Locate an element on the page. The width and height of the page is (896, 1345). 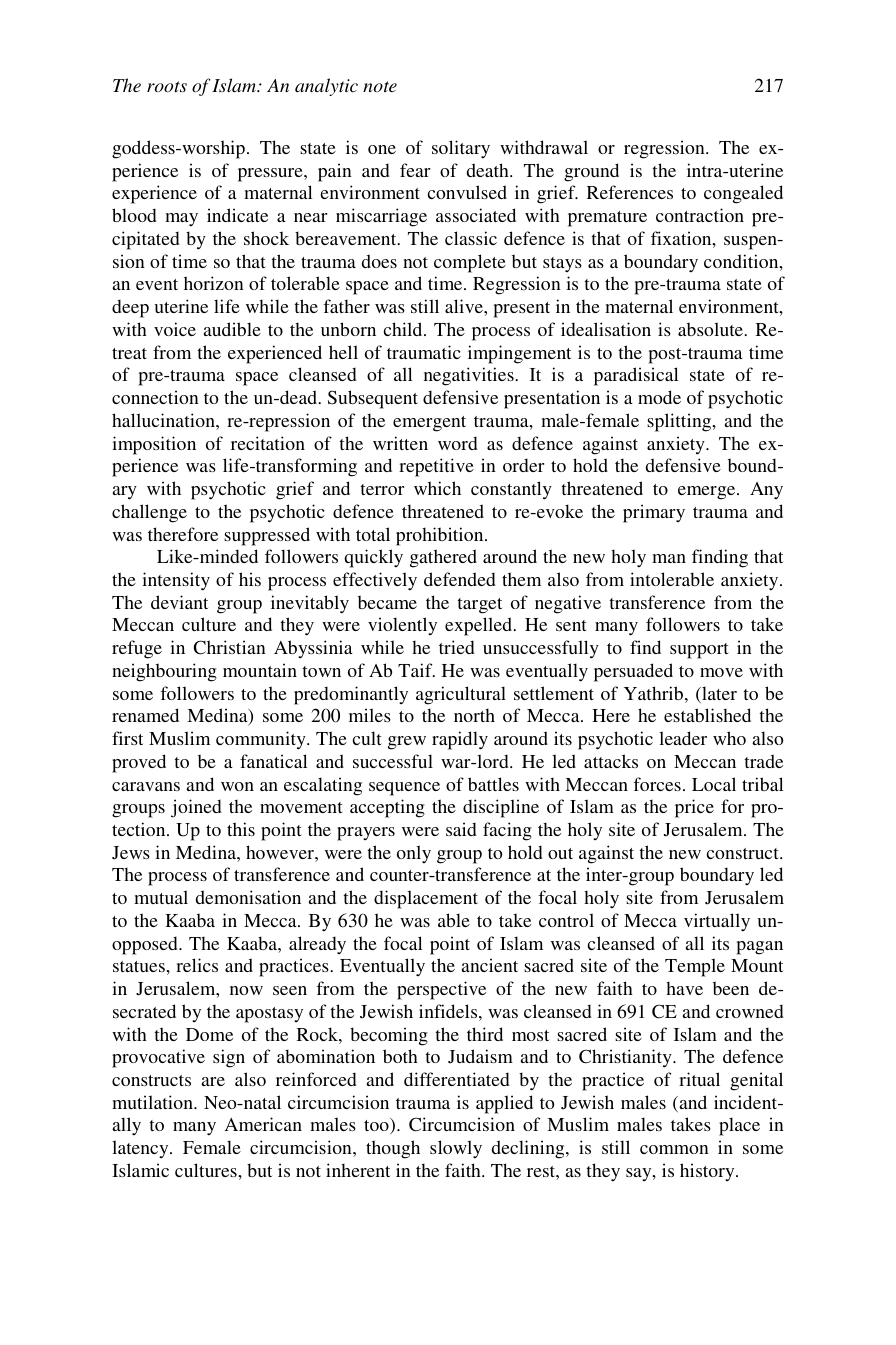
roots is located at coordinates (167, 86).
